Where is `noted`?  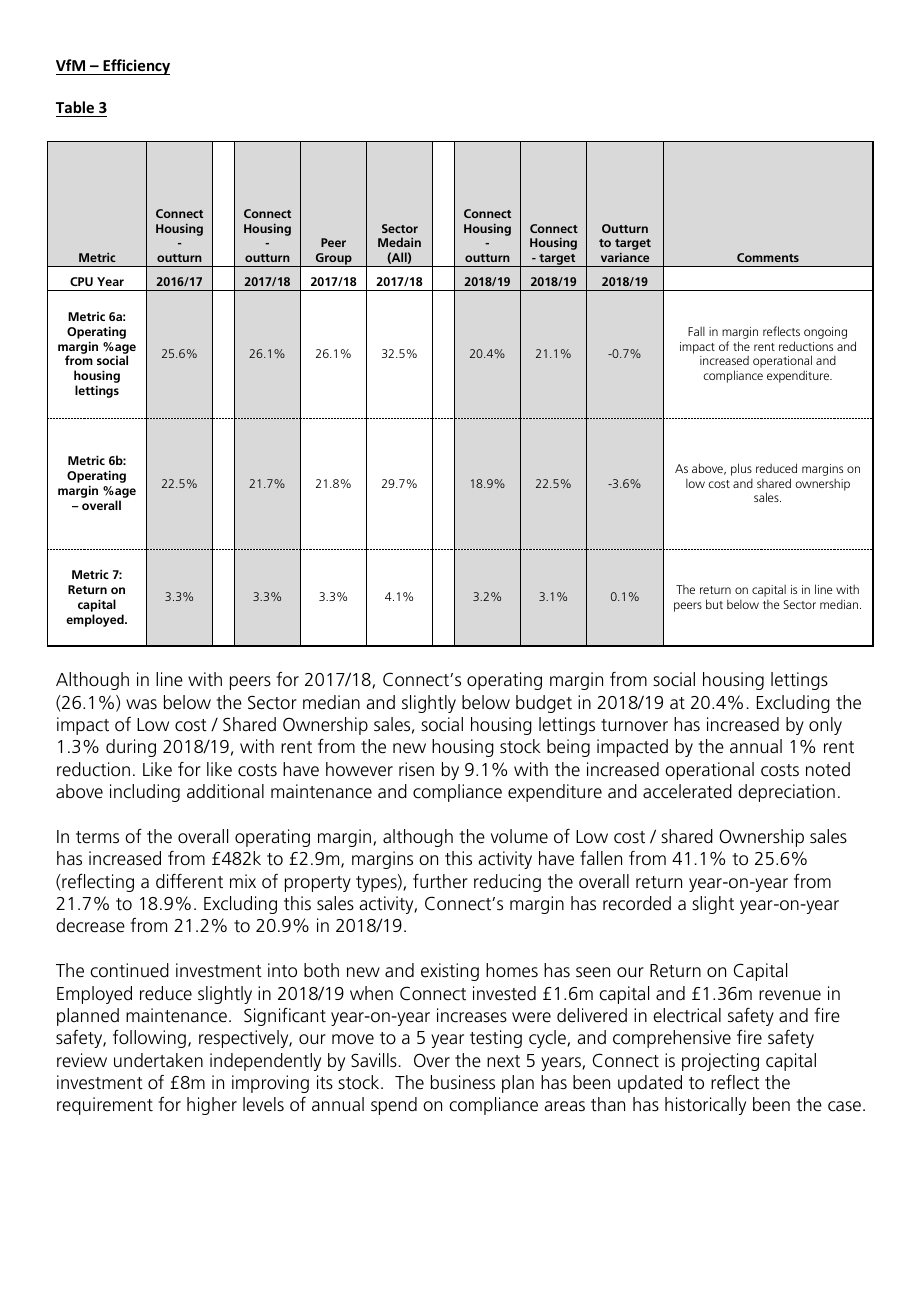
noted is located at coordinates (828, 769).
